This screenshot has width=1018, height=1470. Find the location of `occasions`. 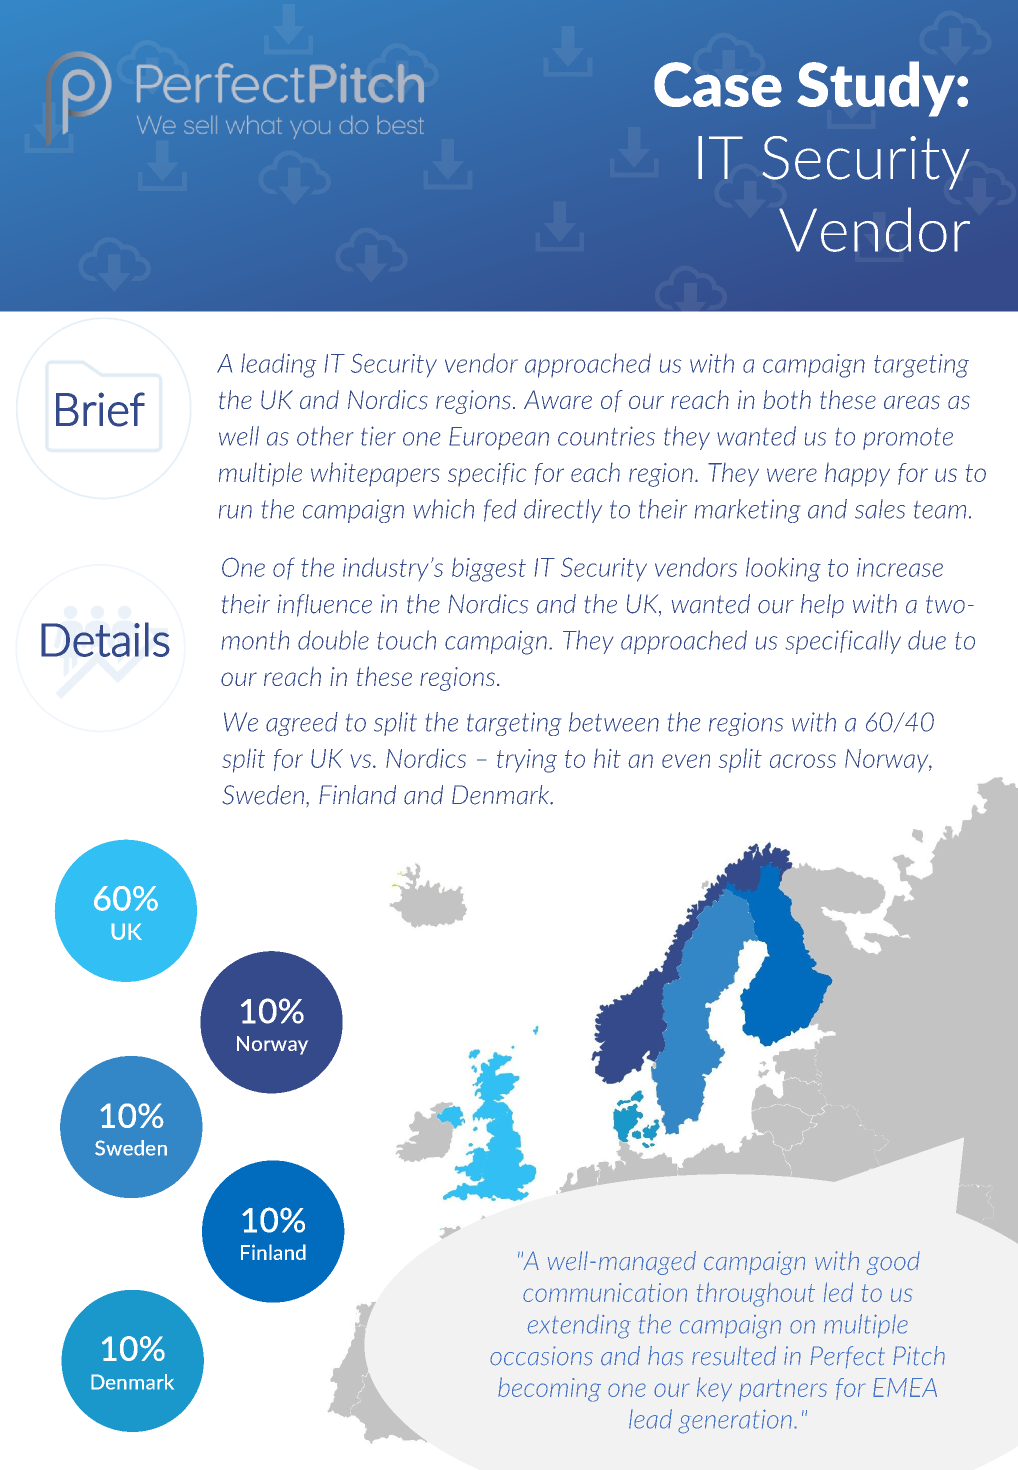

occasions is located at coordinates (541, 1356).
